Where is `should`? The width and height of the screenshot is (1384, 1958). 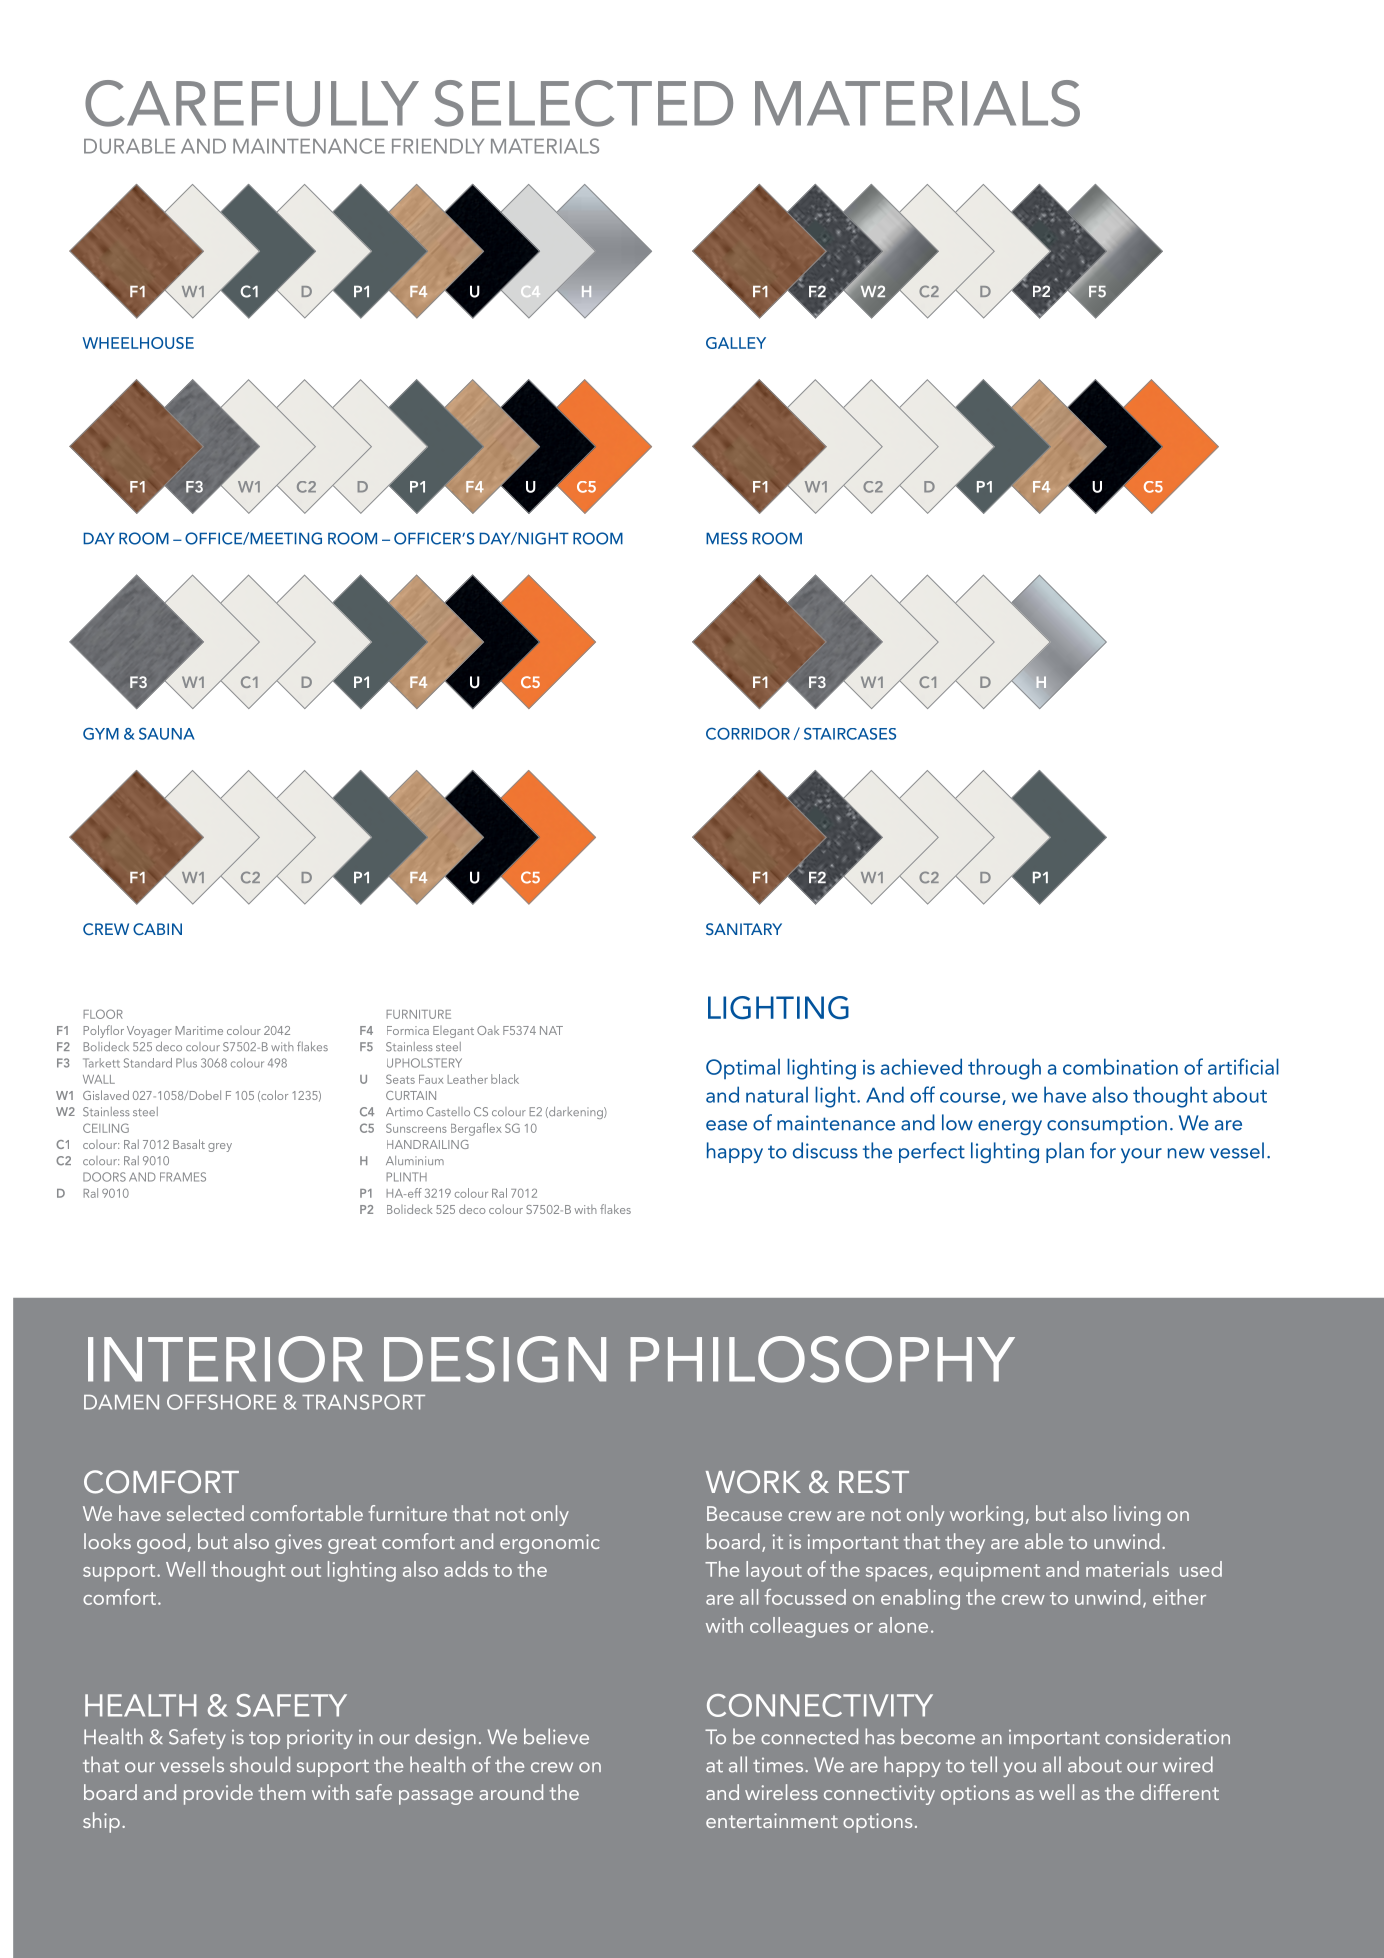 should is located at coordinates (260, 1764).
